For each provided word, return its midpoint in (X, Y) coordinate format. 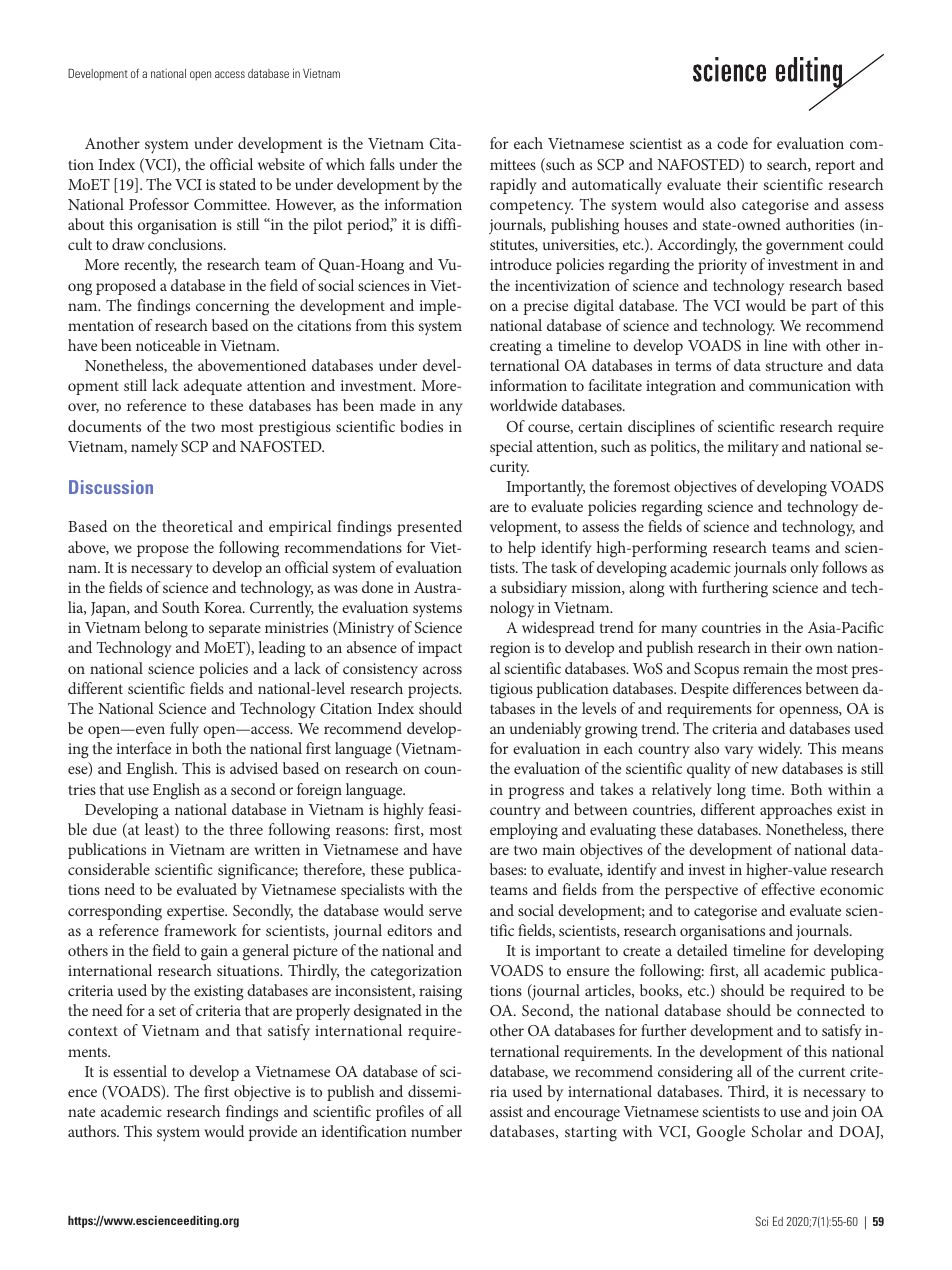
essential (140, 1071)
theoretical (197, 526)
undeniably (545, 730)
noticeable (168, 345)
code (732, 143)
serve (445, 912)
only (804, 569)
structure (794, 366)
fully (184, 730)
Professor (159, 204)
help (522, 549)
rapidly (513, 186)
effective (788, 889)
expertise (197, 912)
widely (780, 750)
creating (515, 348)
